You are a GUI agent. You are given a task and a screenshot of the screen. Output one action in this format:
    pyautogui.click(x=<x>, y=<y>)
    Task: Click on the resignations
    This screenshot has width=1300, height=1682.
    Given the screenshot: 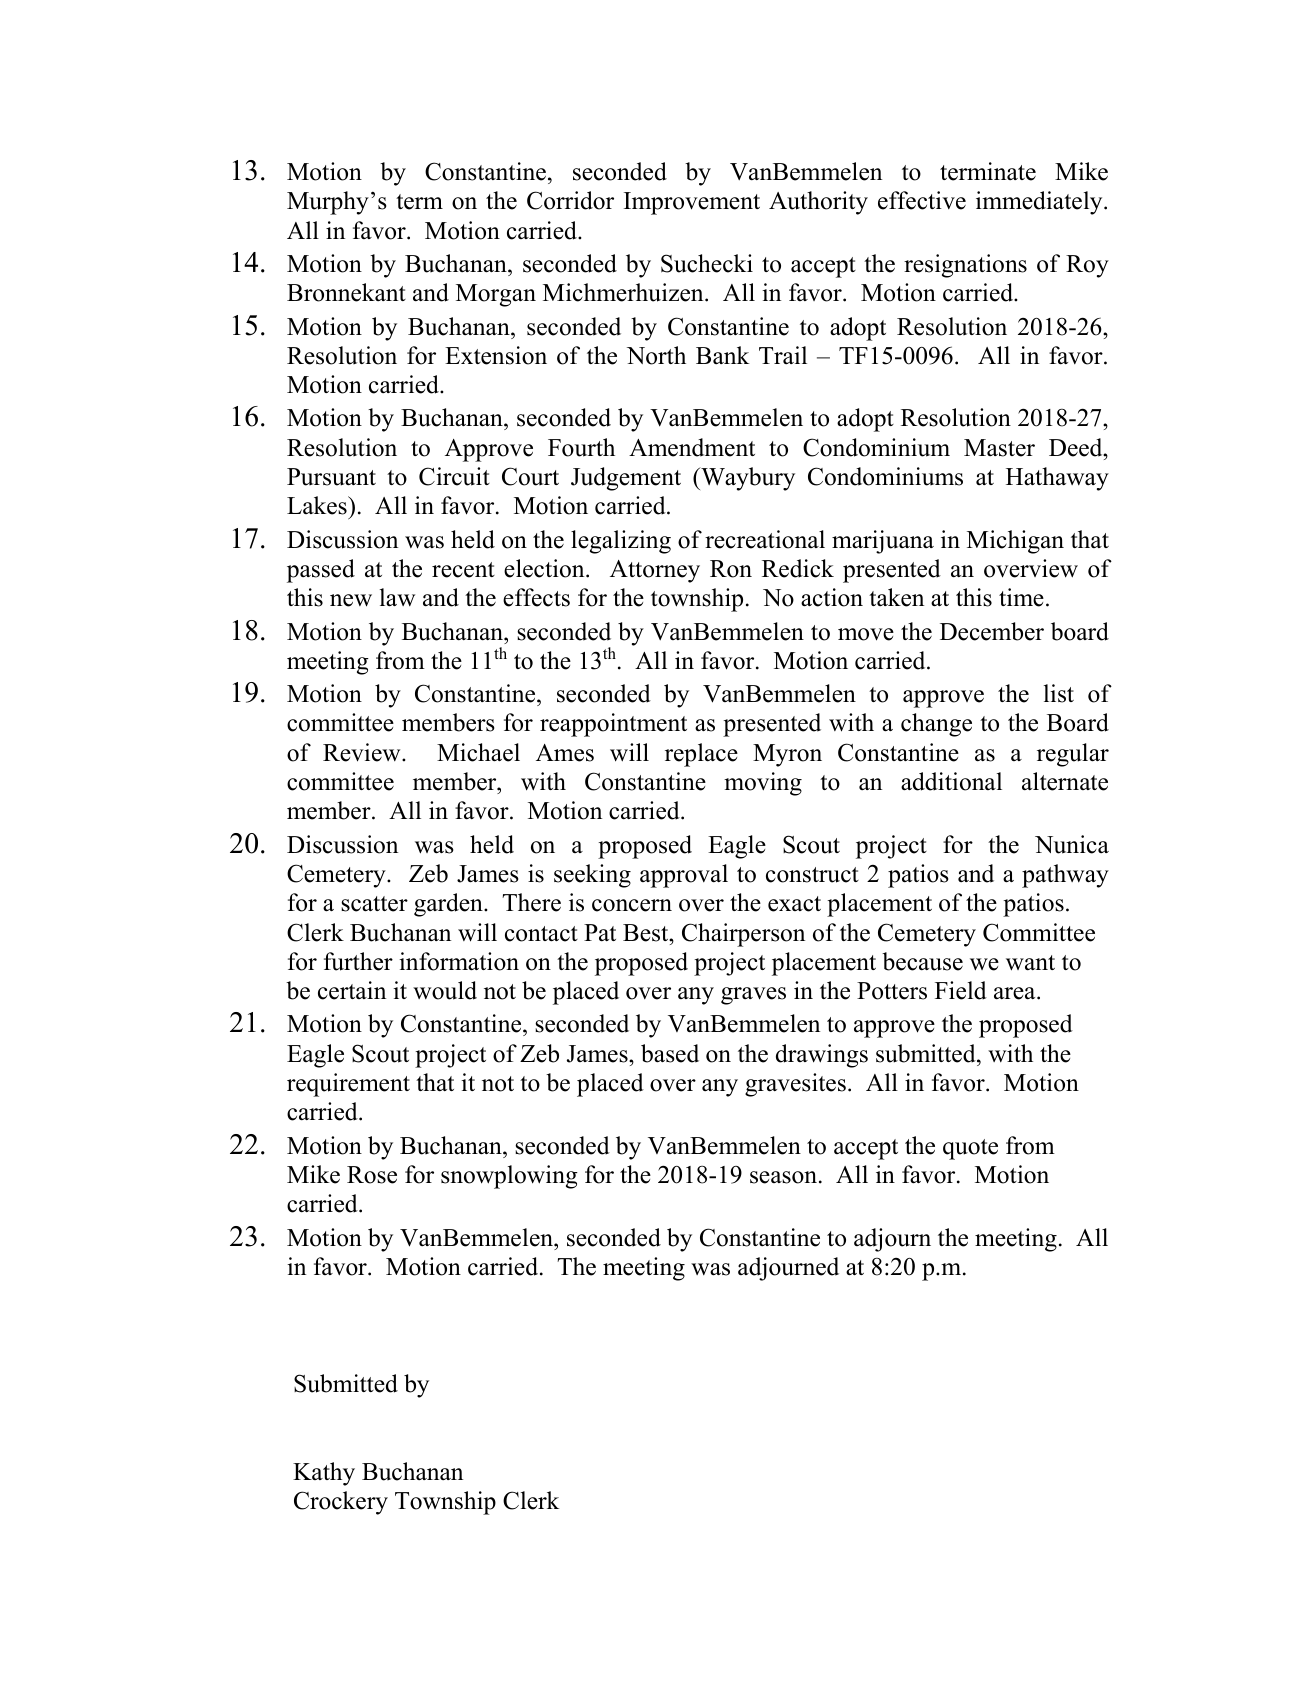 What is the action you would take?
    pyautogui.click(x=965, y=266)
